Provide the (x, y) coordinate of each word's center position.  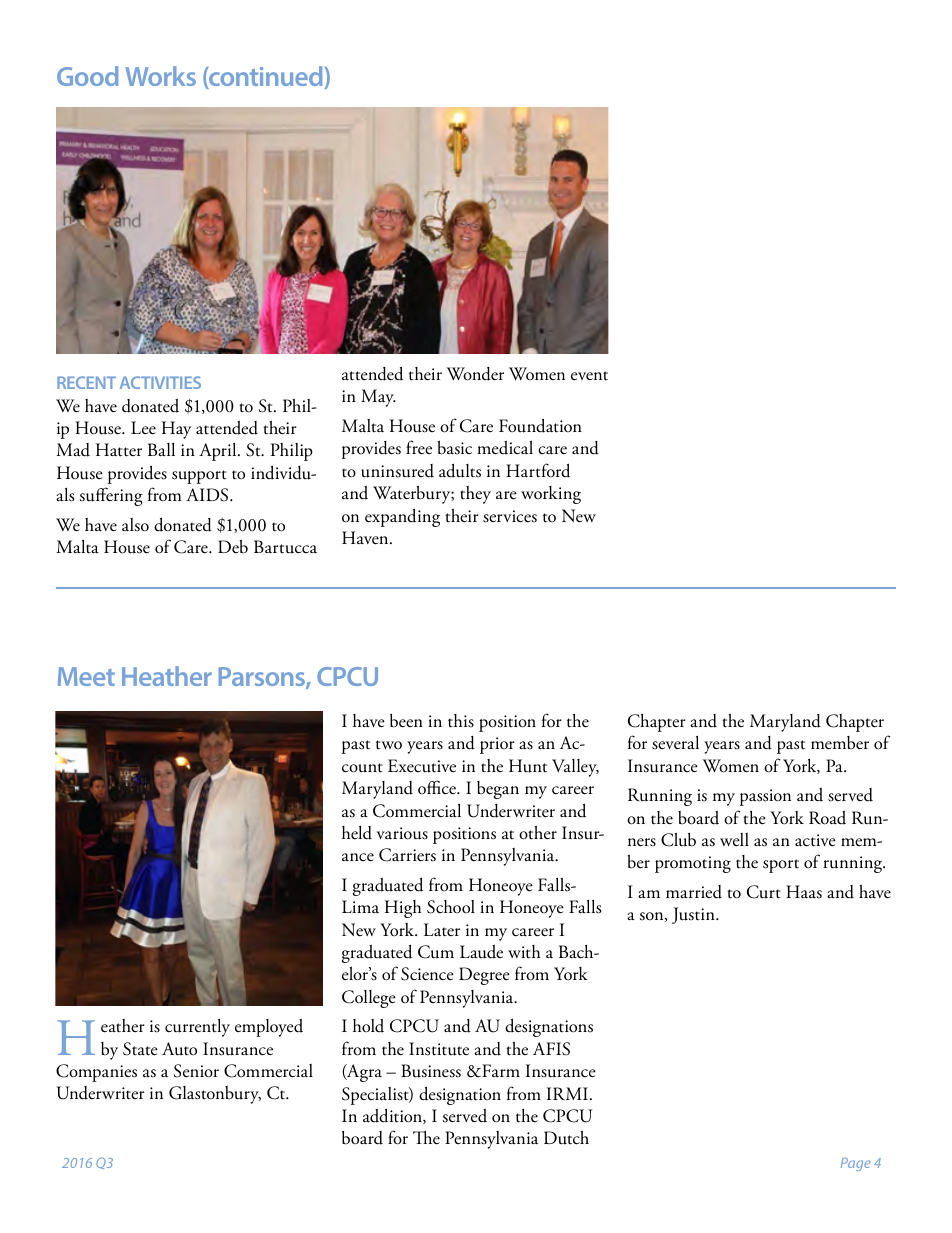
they (475, 495)
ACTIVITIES (160, 382)
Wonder (475, 374)
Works (160, 76)
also (135, 525)
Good (87, 76)
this (461, 721)
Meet (86, 676)
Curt (764, 892)
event (589, 376)
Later (442, 930)
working (551, 495)
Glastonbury (215, 1095)
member (840, 743)
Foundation (540, 425)
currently (197, 1028)
